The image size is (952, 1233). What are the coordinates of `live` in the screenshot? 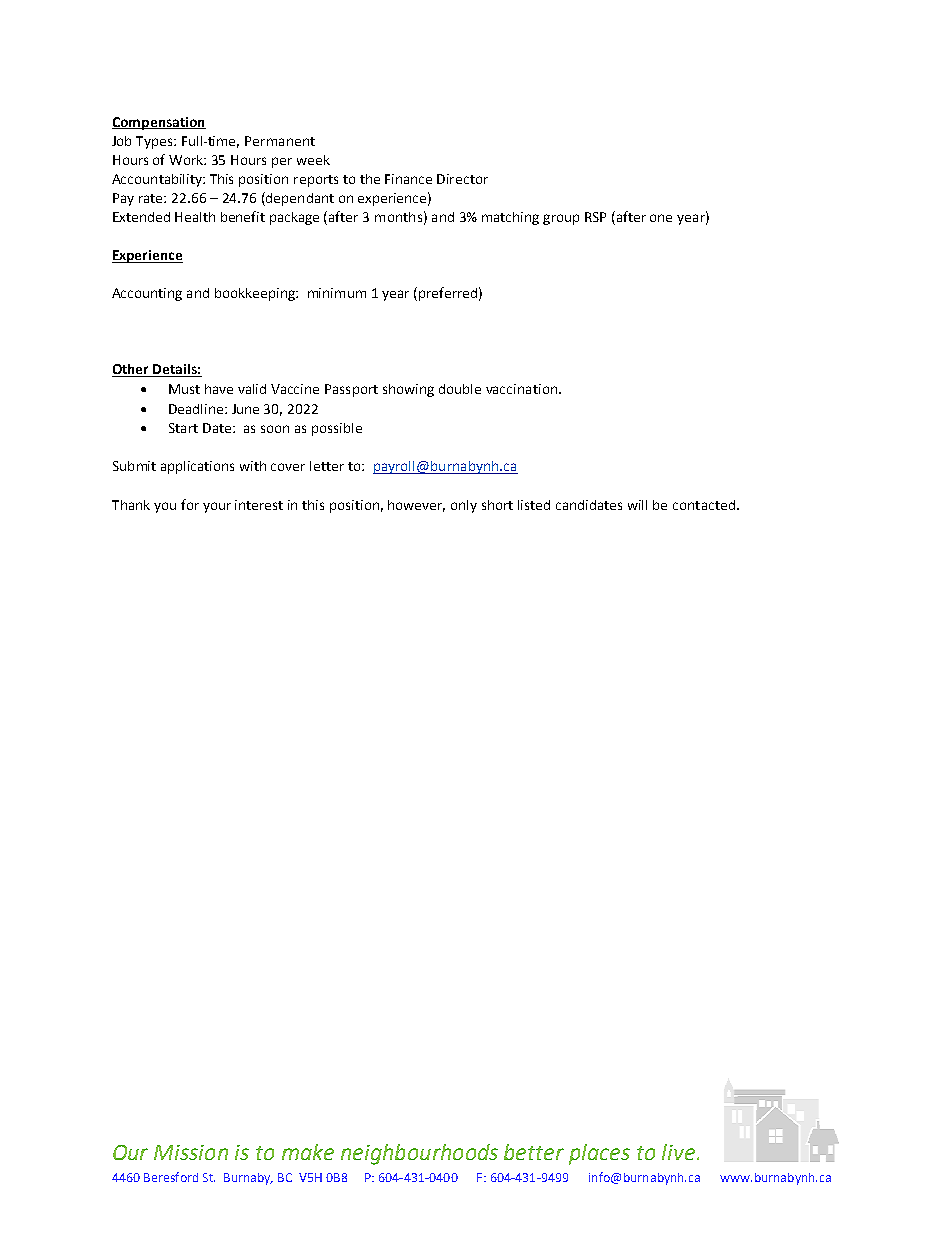 It's located at (678, 1152).
